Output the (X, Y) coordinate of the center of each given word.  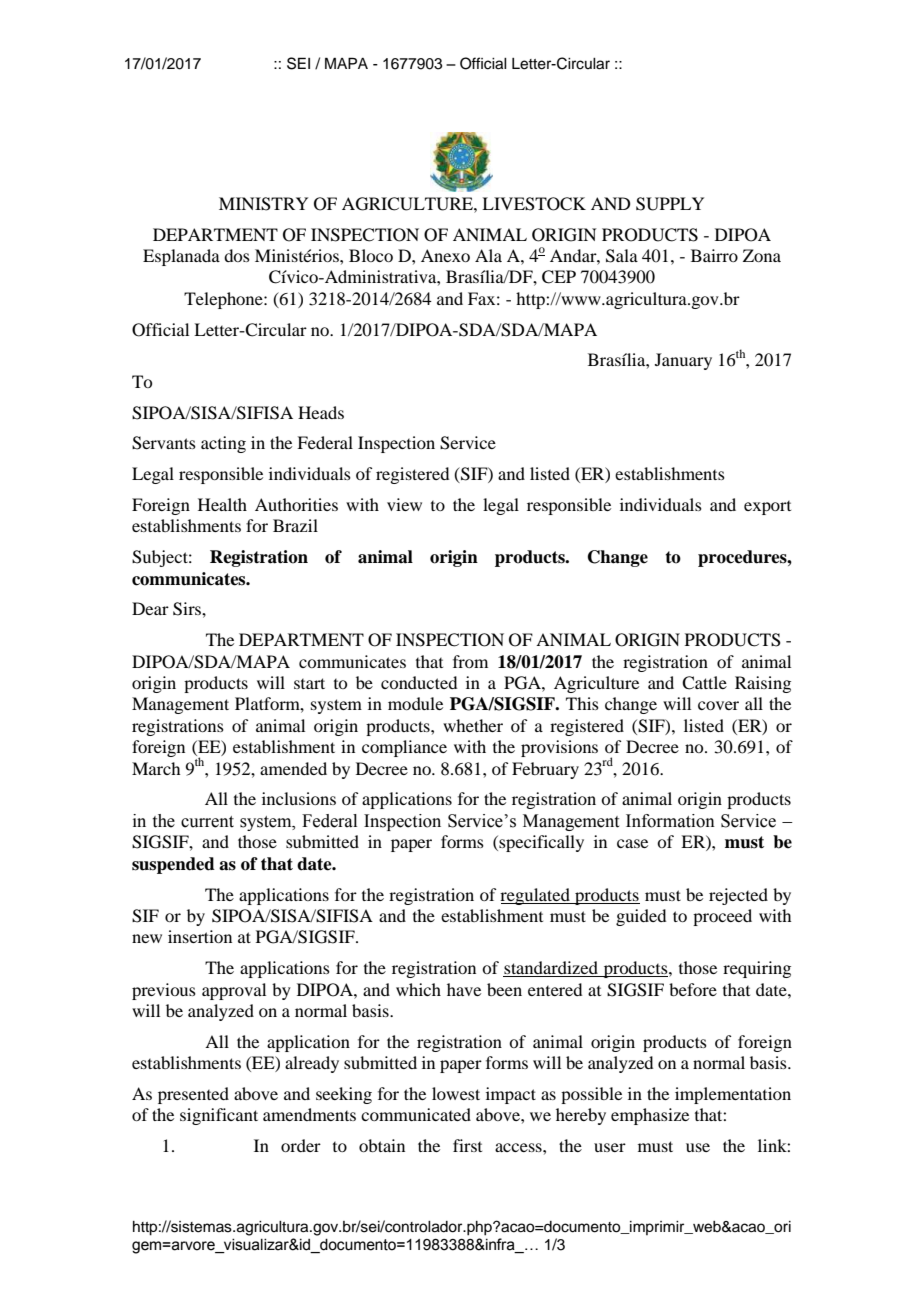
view (404, 504)
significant (219, 1116)
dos (237, 255)
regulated (536, 896)
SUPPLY (670, 204)
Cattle (704, 683)
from (470, 661)
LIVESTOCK (534, 204)
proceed (722, 917)
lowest (456, 1093)
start (309, 683)
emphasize (650, 1116)
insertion (200, 936)
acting (223, 444)
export (767, 508)
